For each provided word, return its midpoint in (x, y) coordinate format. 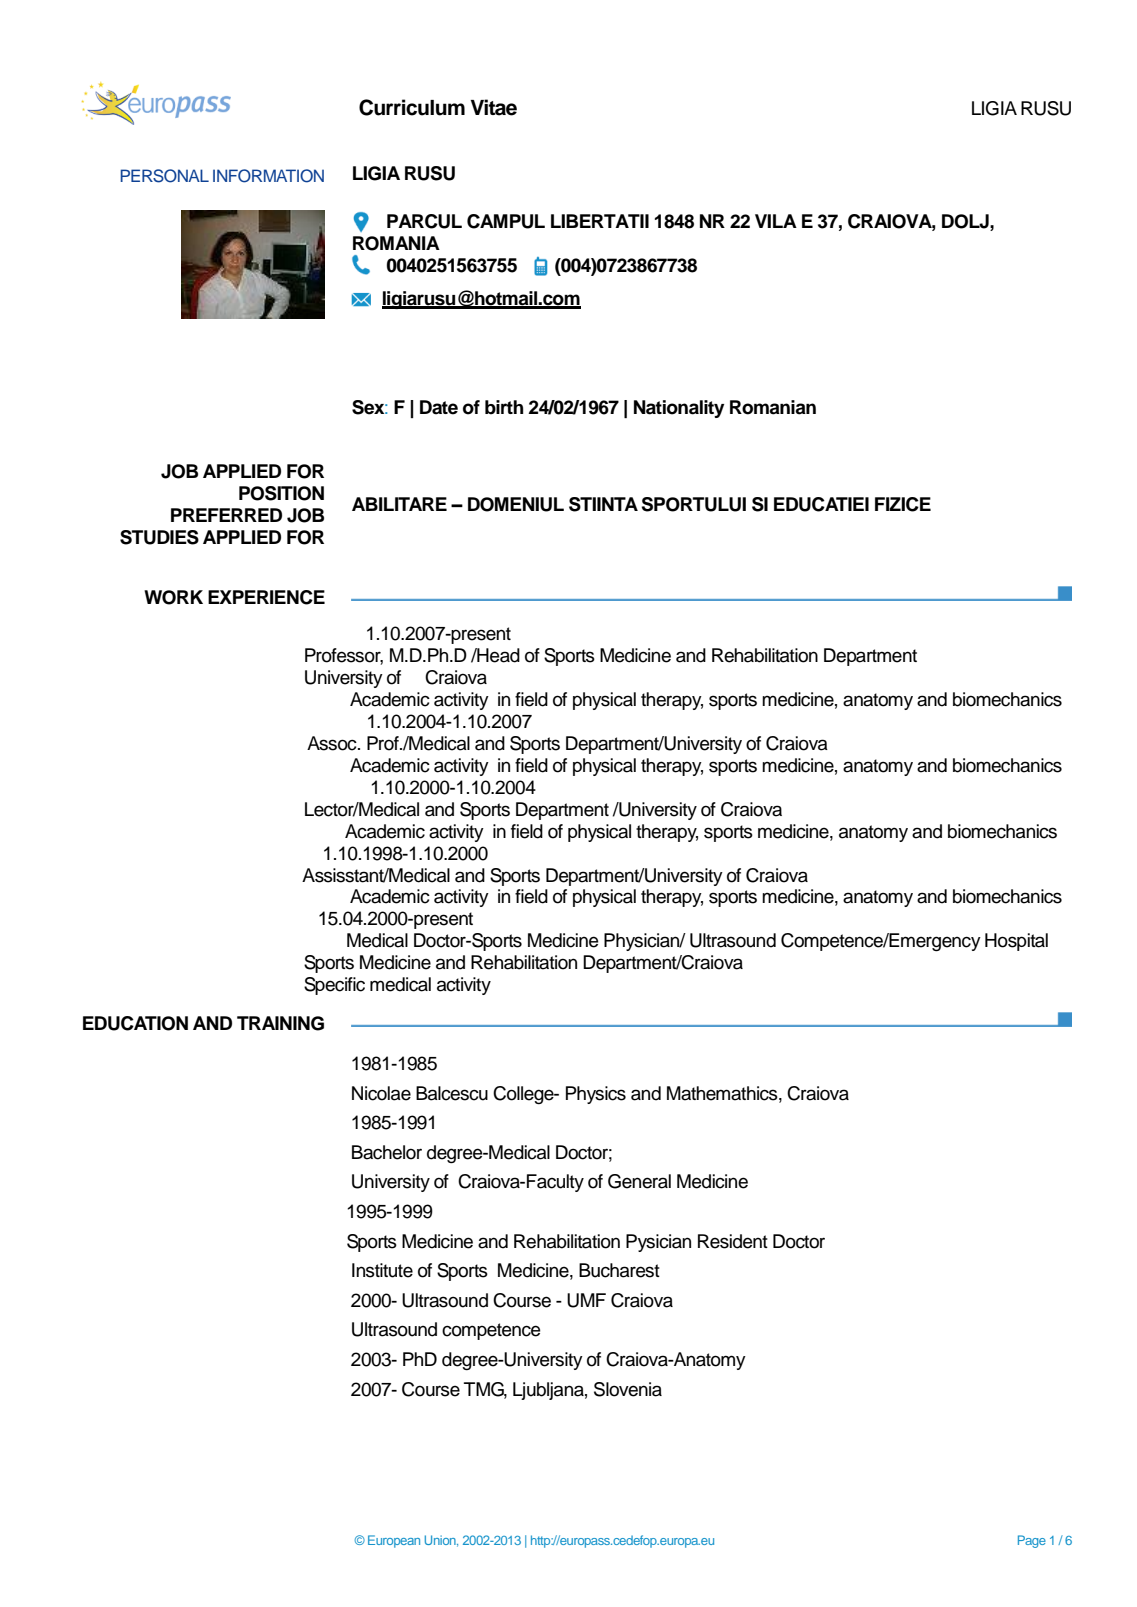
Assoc (333, 743)
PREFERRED (226, 515)
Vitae (494, 107)
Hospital (1016, 942)
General (639, 1181)
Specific (334, 986)
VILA (776, 221)
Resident (733, 1241)
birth (504, 407)
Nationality (679, 409)
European (394, 1541)
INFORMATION (268, 176)
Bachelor (387, 1152)
